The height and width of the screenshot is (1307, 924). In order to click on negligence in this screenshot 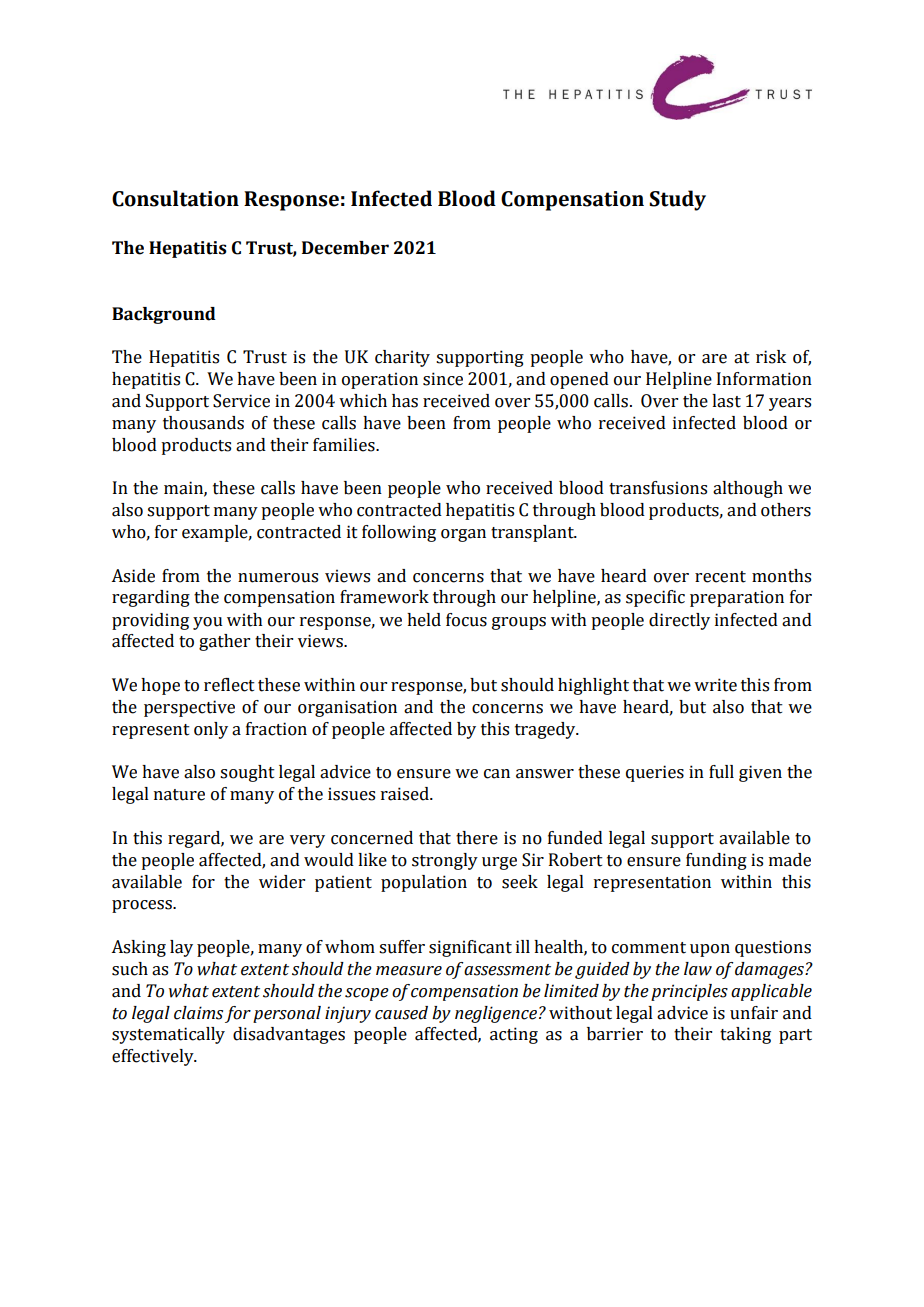, I will do `click(496, 1014)`.
